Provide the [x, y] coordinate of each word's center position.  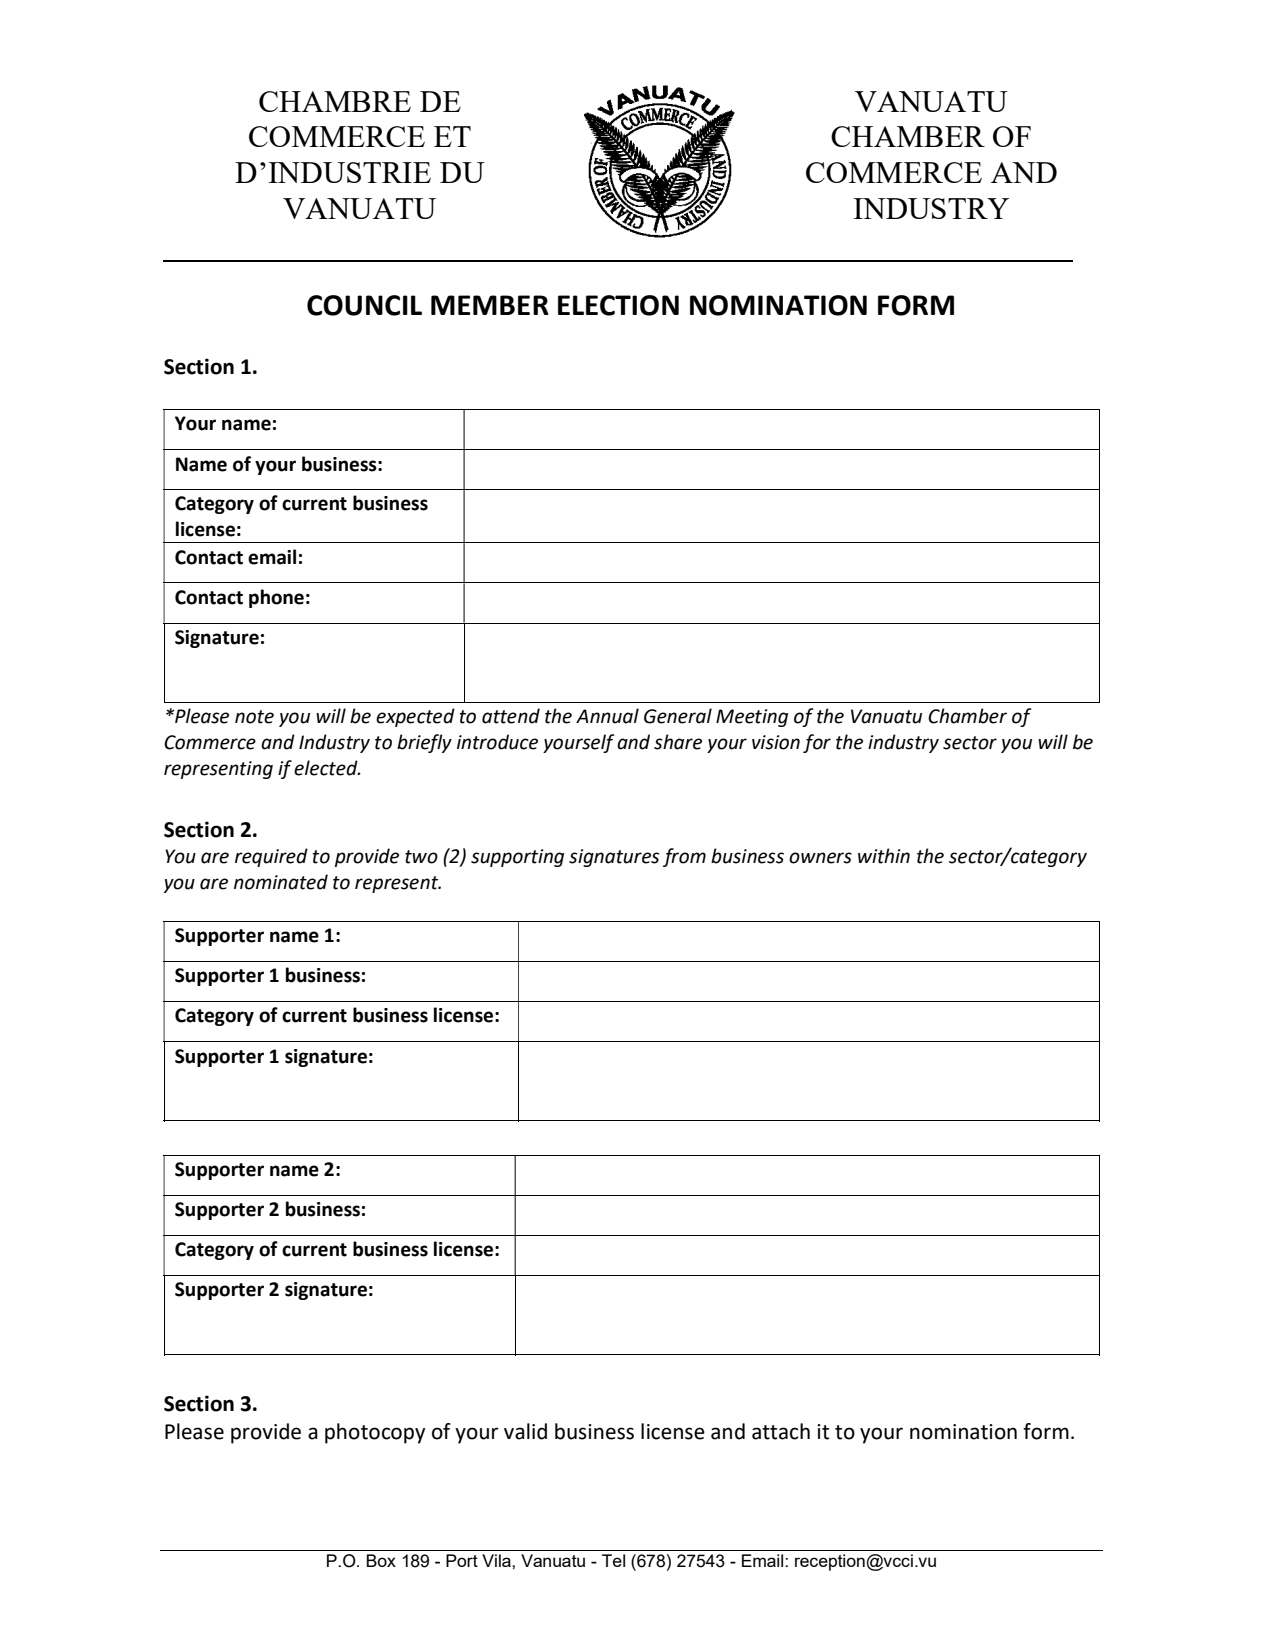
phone [276, 598]
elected [327, 768]
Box [381, 1560]
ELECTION [618, 305]
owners [820, 858]
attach [781, 1431]
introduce [497, 742]
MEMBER [490, 305]
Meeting [752, 718]
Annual [607, 716]
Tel [613, 1560]
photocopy [375, 1433]
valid [525, 1431]
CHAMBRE [335, 101]
